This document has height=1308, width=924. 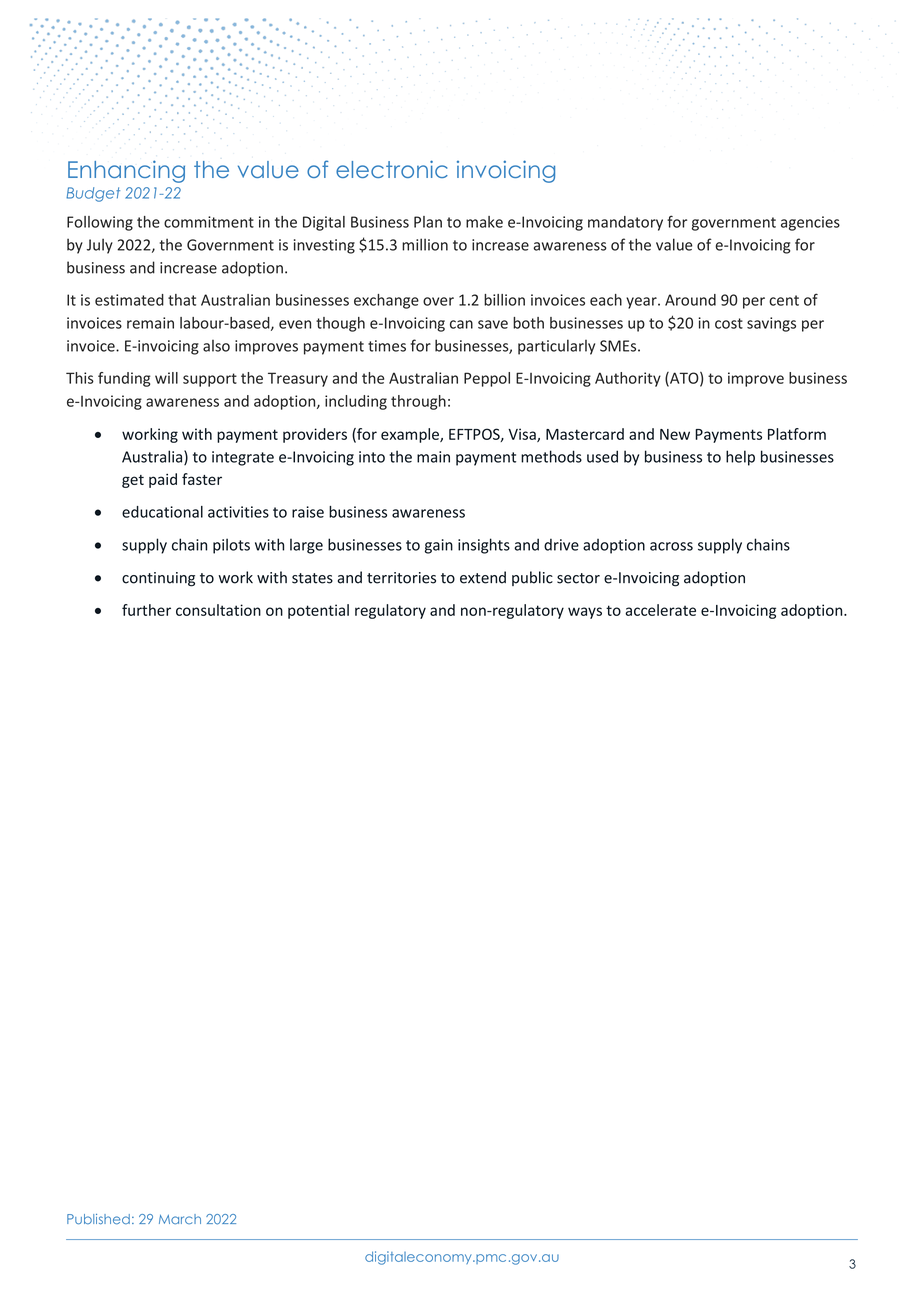 I want to click on further, so click(x=146, y=610).
